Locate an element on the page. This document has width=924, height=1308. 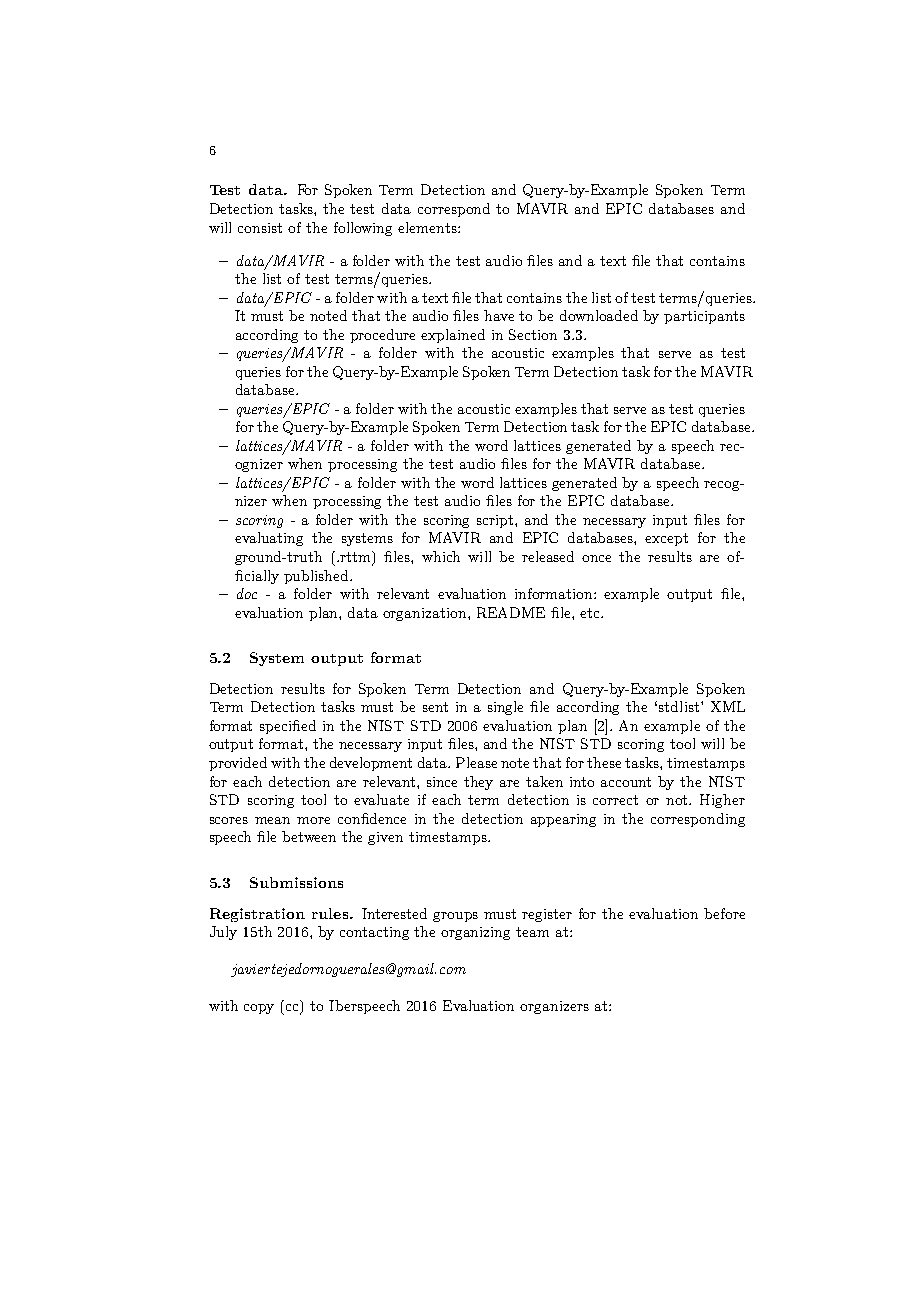
before is located at coordinates (724, 913).
